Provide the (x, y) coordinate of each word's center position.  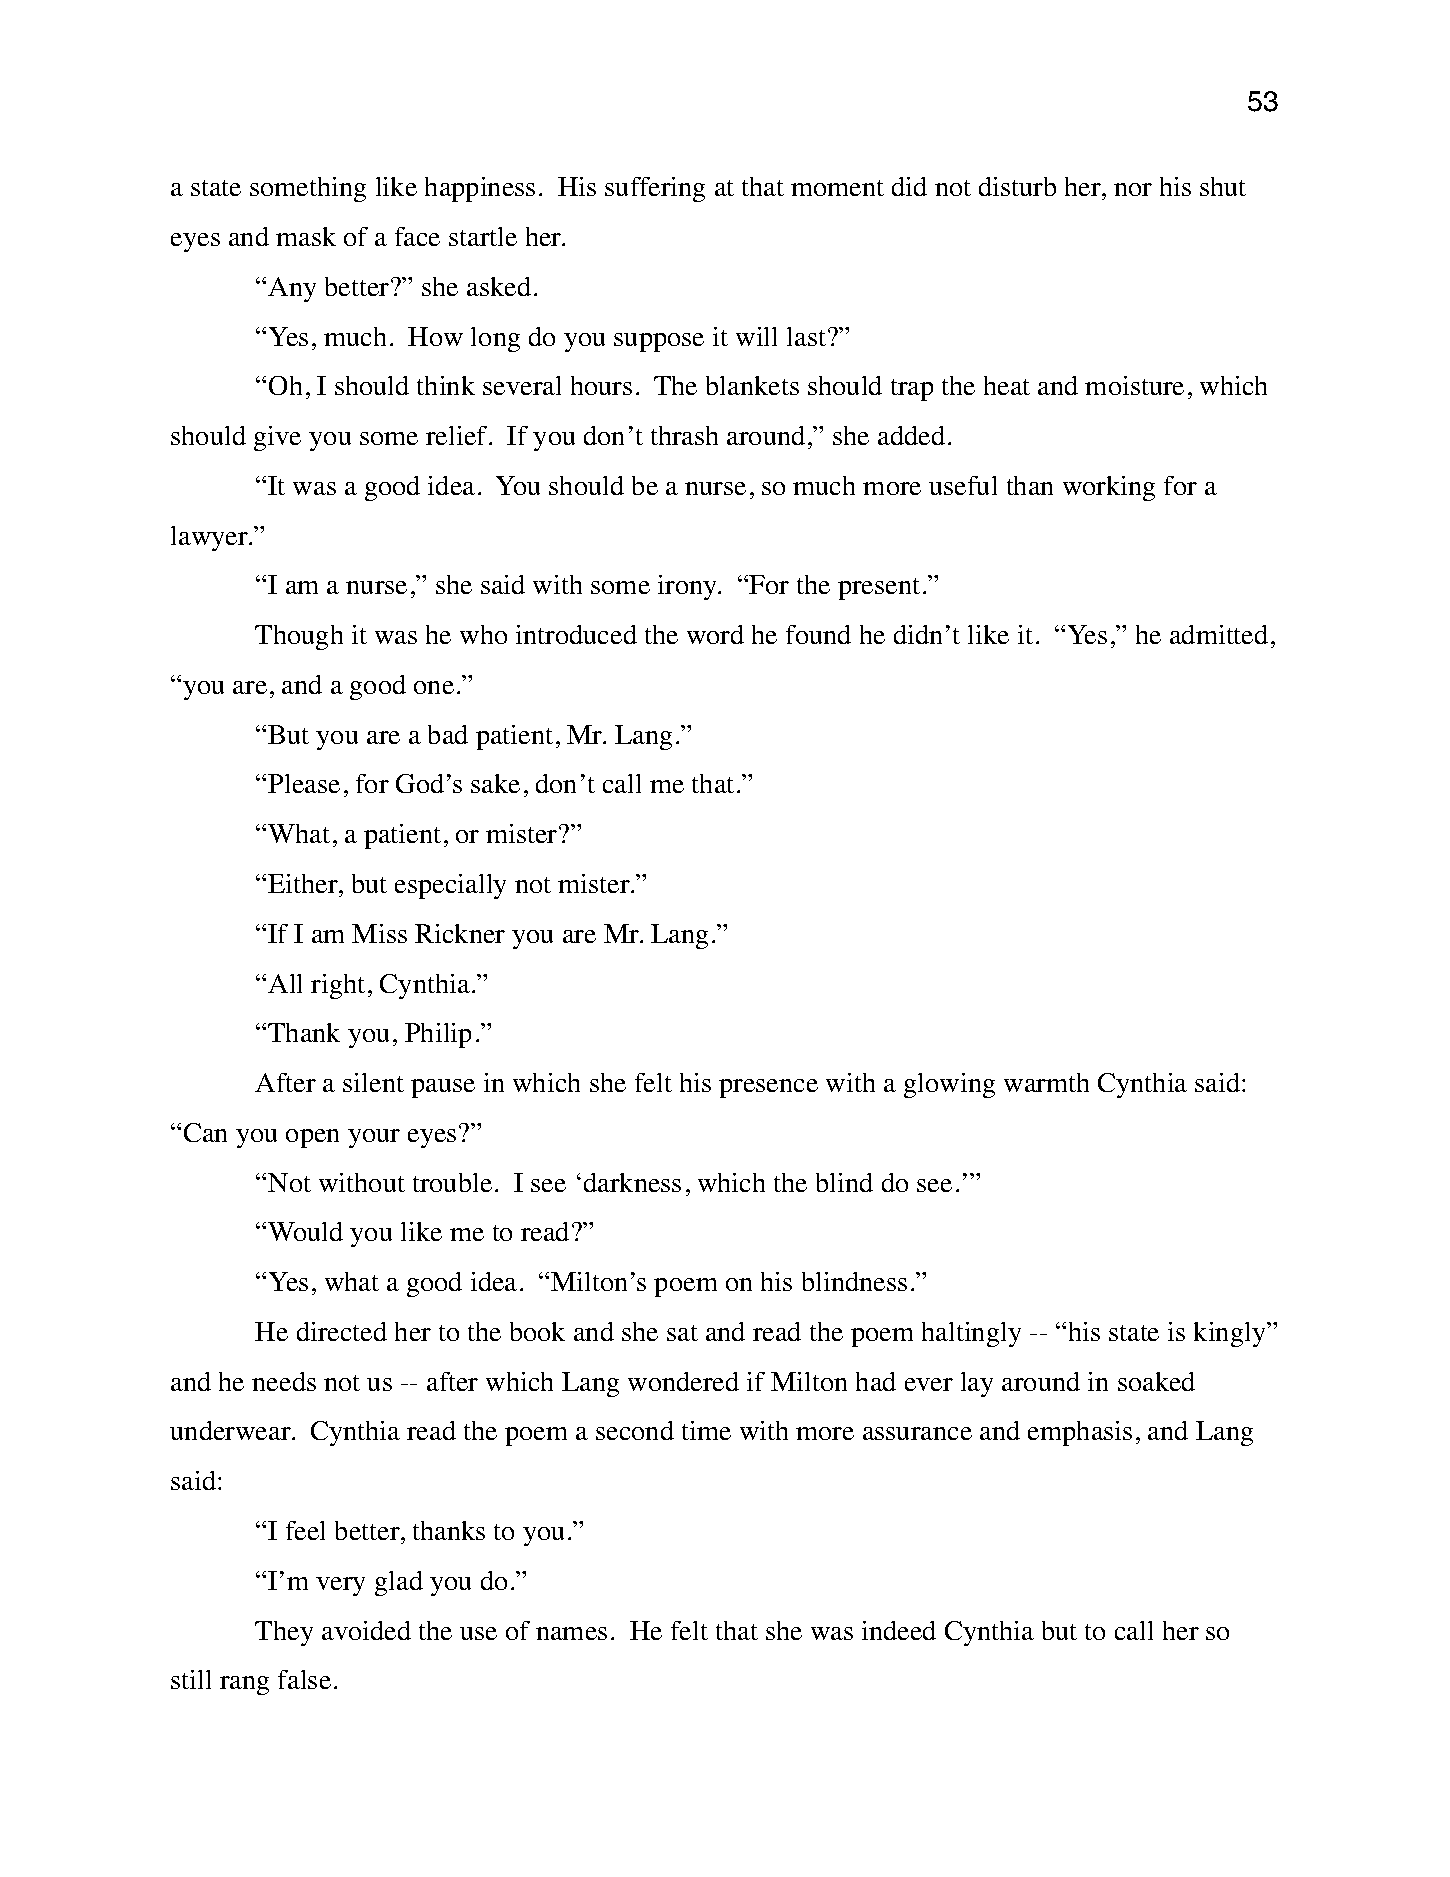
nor (1133, 189)
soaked (1156, 1381)
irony (688, 587)
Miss (379, 933)
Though (299, 637)
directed (342, 1331)
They (284, 1633)
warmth (1046, 1082)
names (571, 1633)
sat (682, 1333)
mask (306, 236)
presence (768, 1088)
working (1109, 488)
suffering (655, 189)
